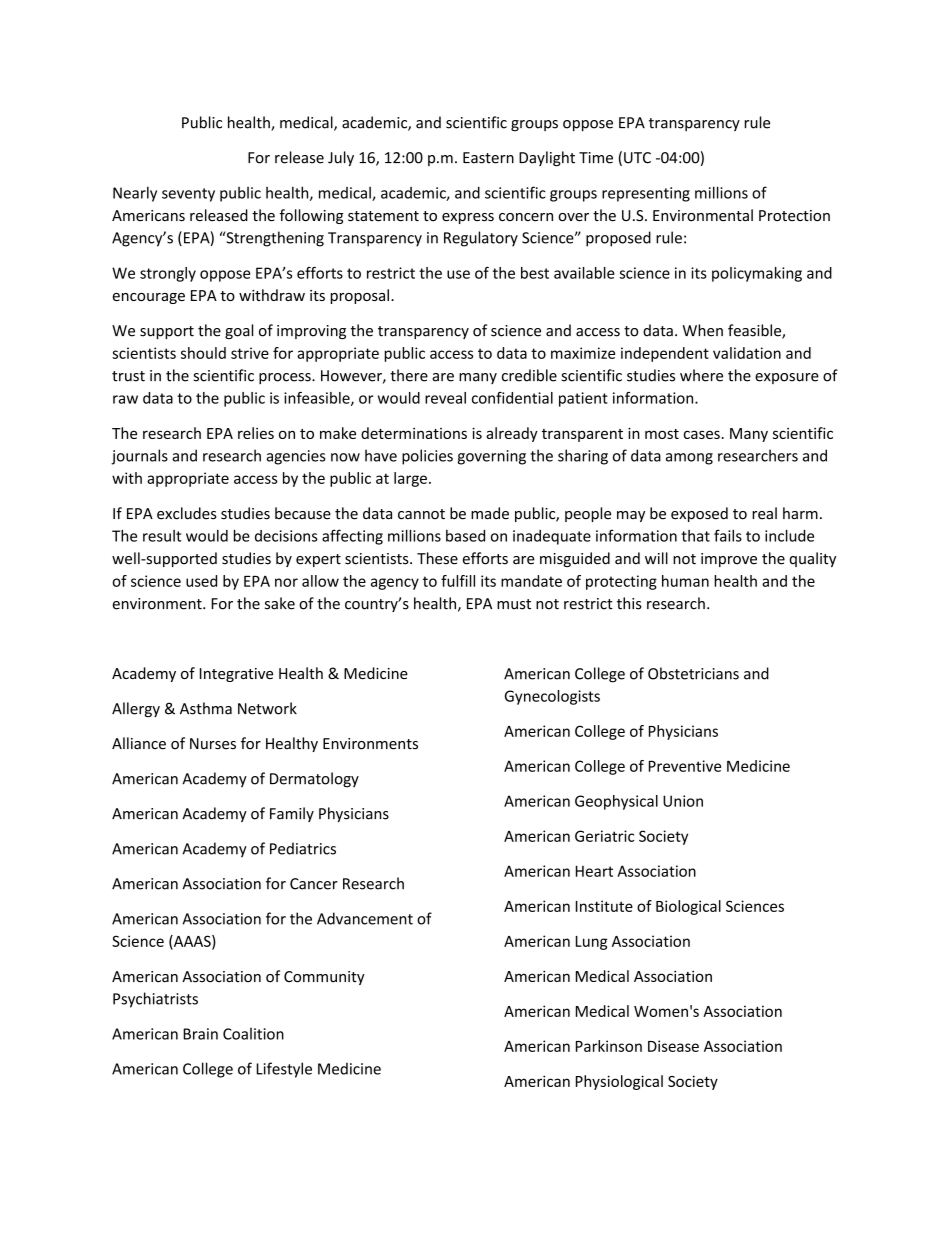 This screenshot has height=1233, width=952. What do you see at coordinates (514, 604) in the screenshot?
I see `must` at bounding box center [514, 604].
